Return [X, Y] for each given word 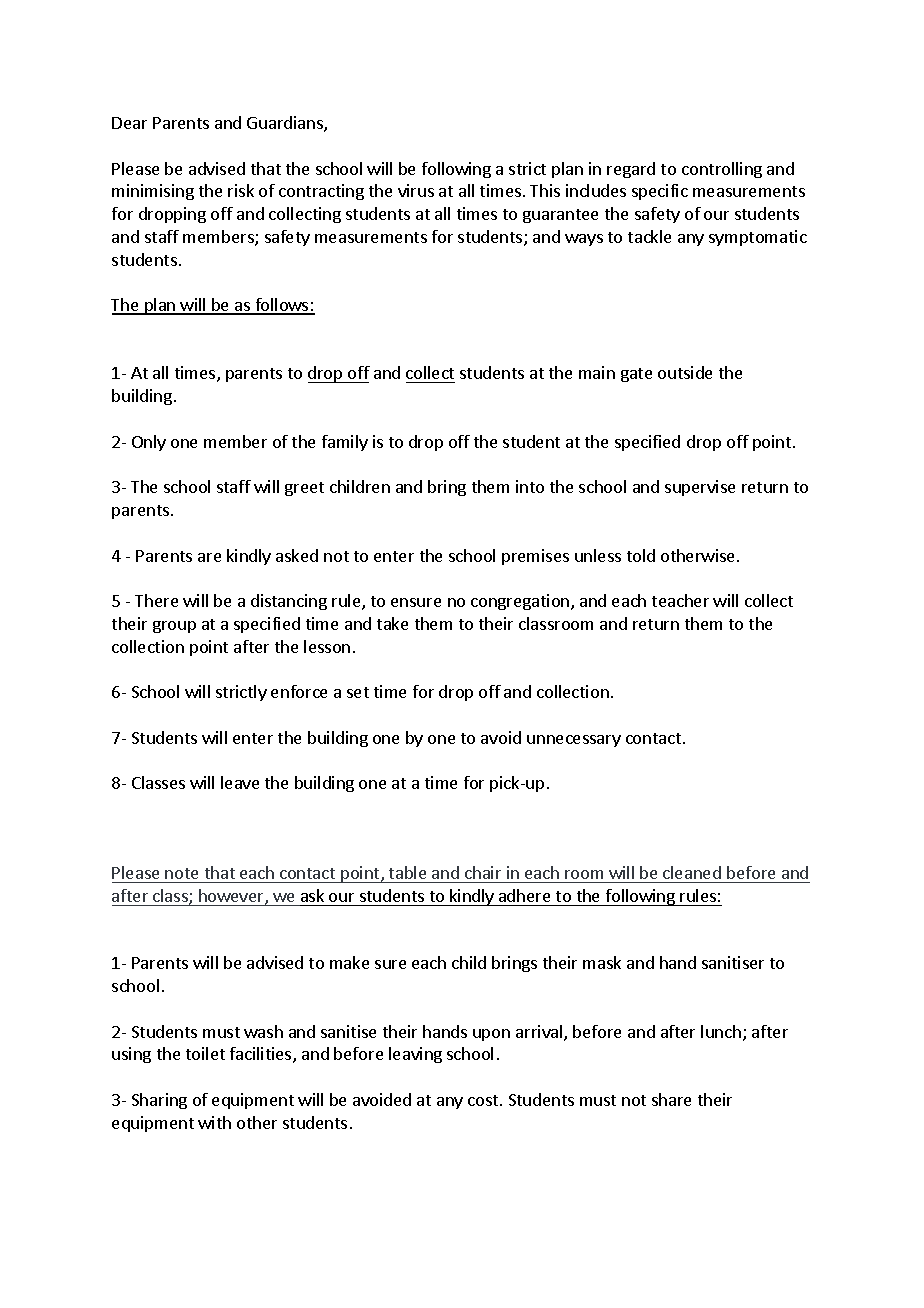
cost [484, 1100]
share [671, 1099]
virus [416, 190]
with [214, 1122]
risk [241, 190]
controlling [722, 170]
